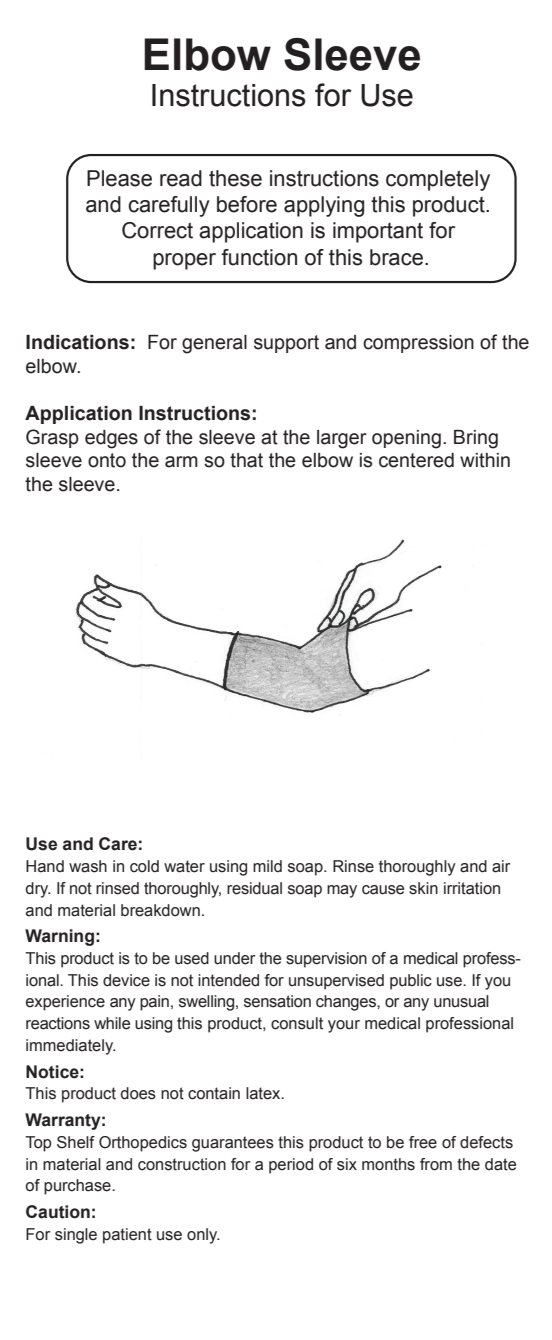 This image has width=552, height=1340. Describe the element at coordinates (247, 204) in the image. I see `before` at that location.
